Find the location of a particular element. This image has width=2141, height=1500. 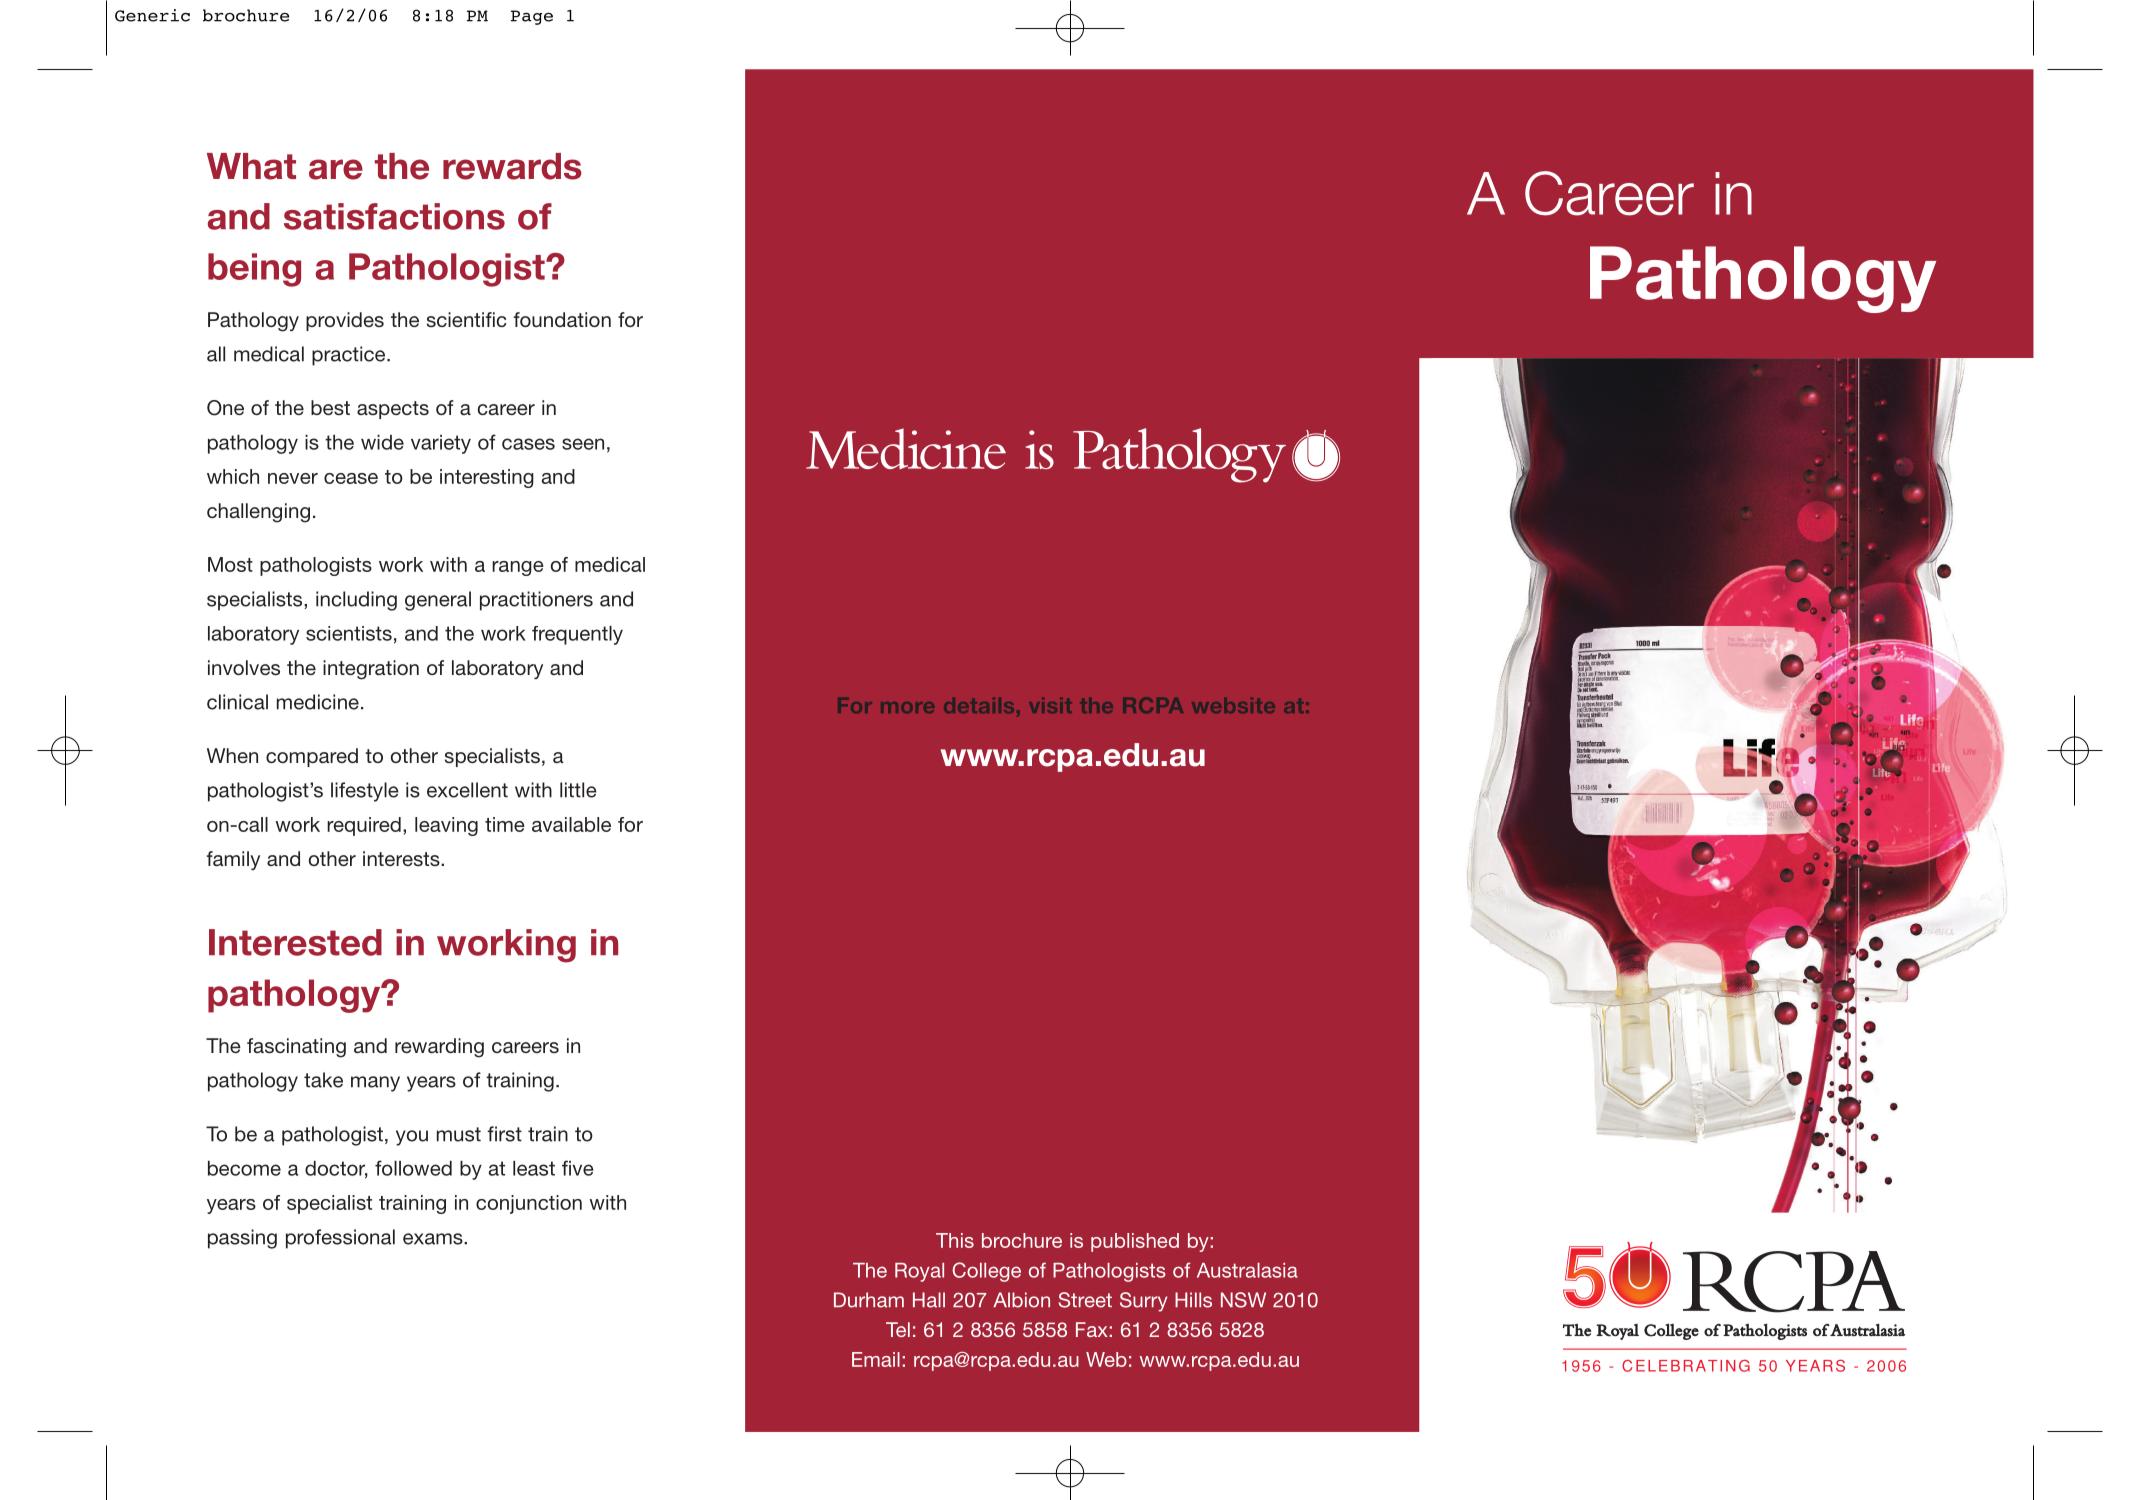

Fax is located at coordinates (1093, 1329).
